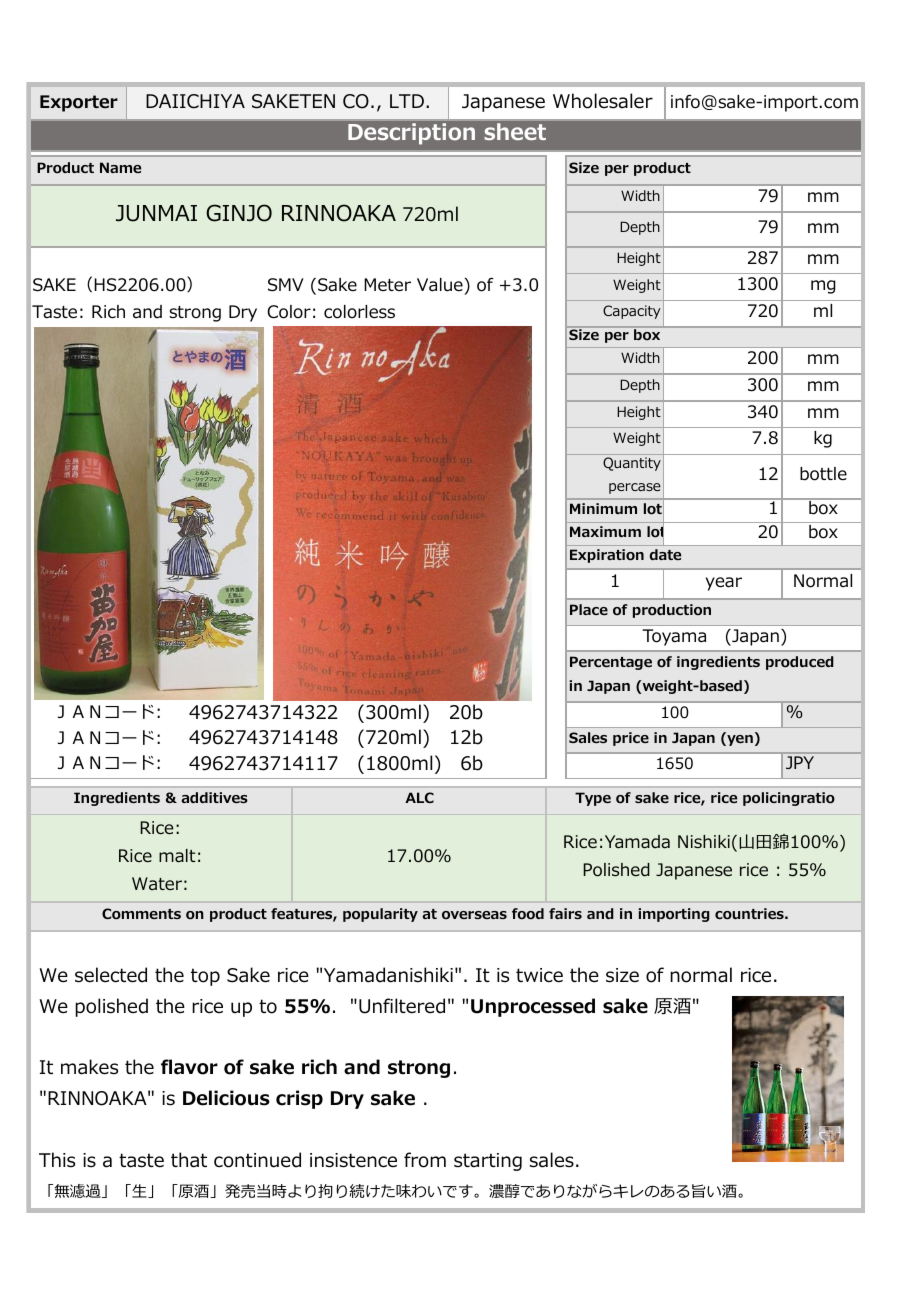  What do you see at coordinates (565, 913) in the document?
I see `fairs` at bounding box center [565, 913].
